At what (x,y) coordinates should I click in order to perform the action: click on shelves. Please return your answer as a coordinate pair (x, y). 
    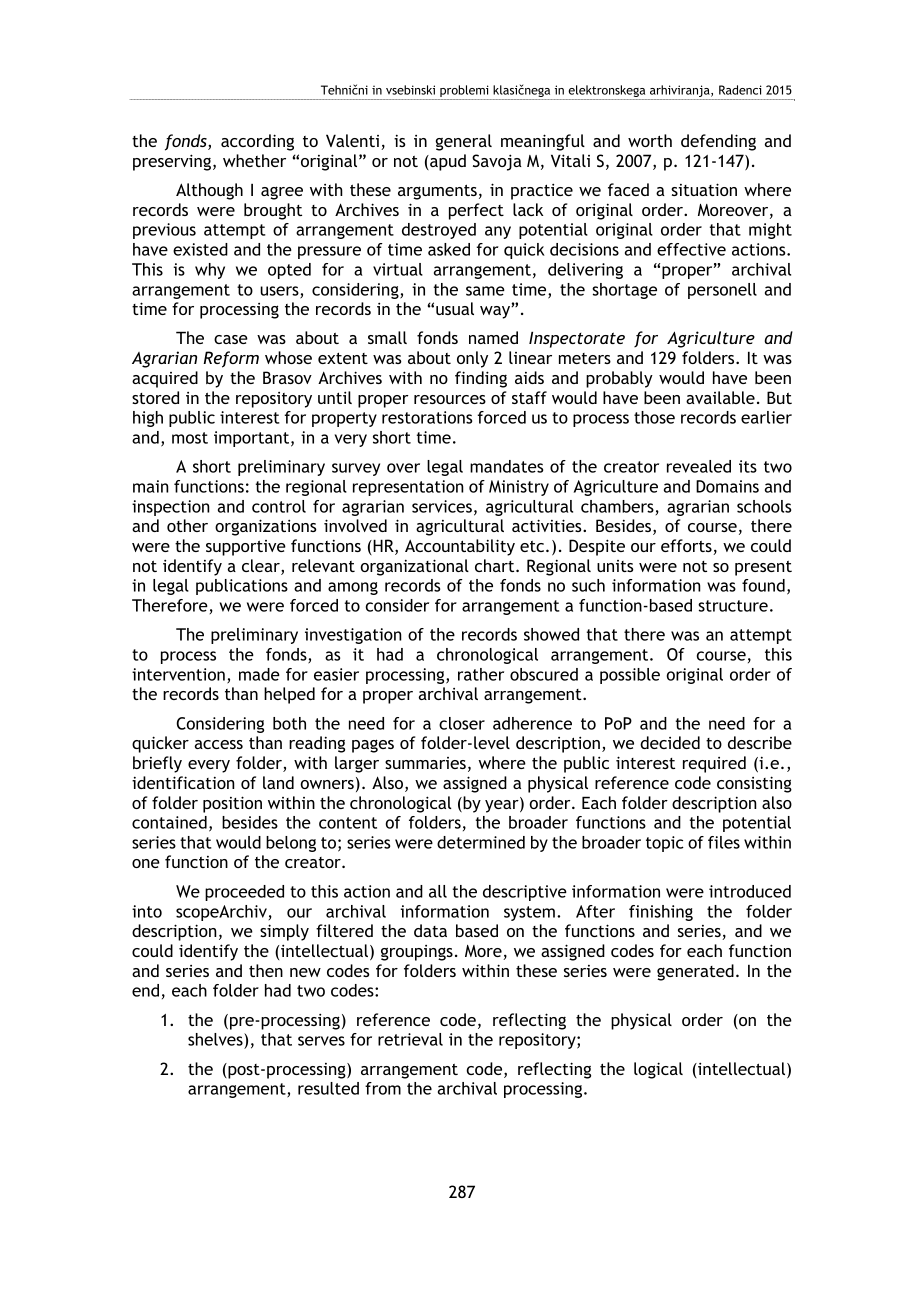
    Looking at the image, I should click on (216, 1039).
